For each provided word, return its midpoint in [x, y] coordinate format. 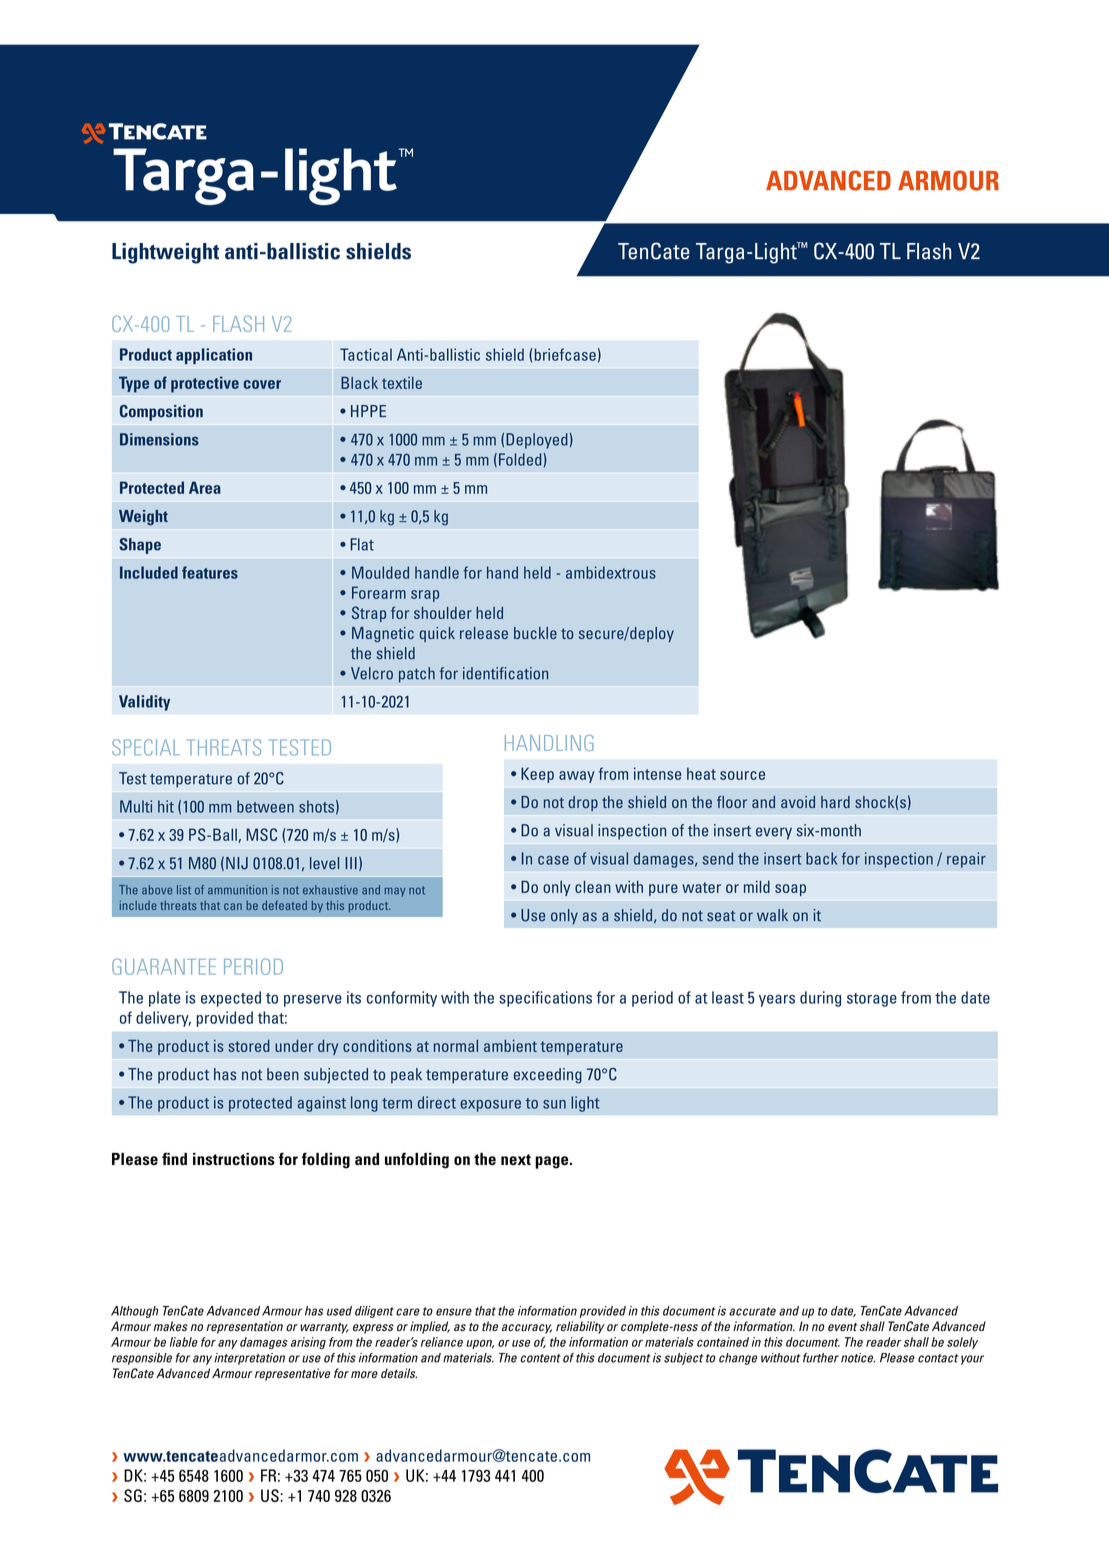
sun [554, 1104]
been [283, 1074]
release [484, 633]
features [210, 572]
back [822, 858]
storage [872, 1000]
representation [244, 1327]
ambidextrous [611, 572]
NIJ [237, 863]
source [742, 775]
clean [593, 887]
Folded [521, 459]
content [540, 1358]
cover [262, 384]
